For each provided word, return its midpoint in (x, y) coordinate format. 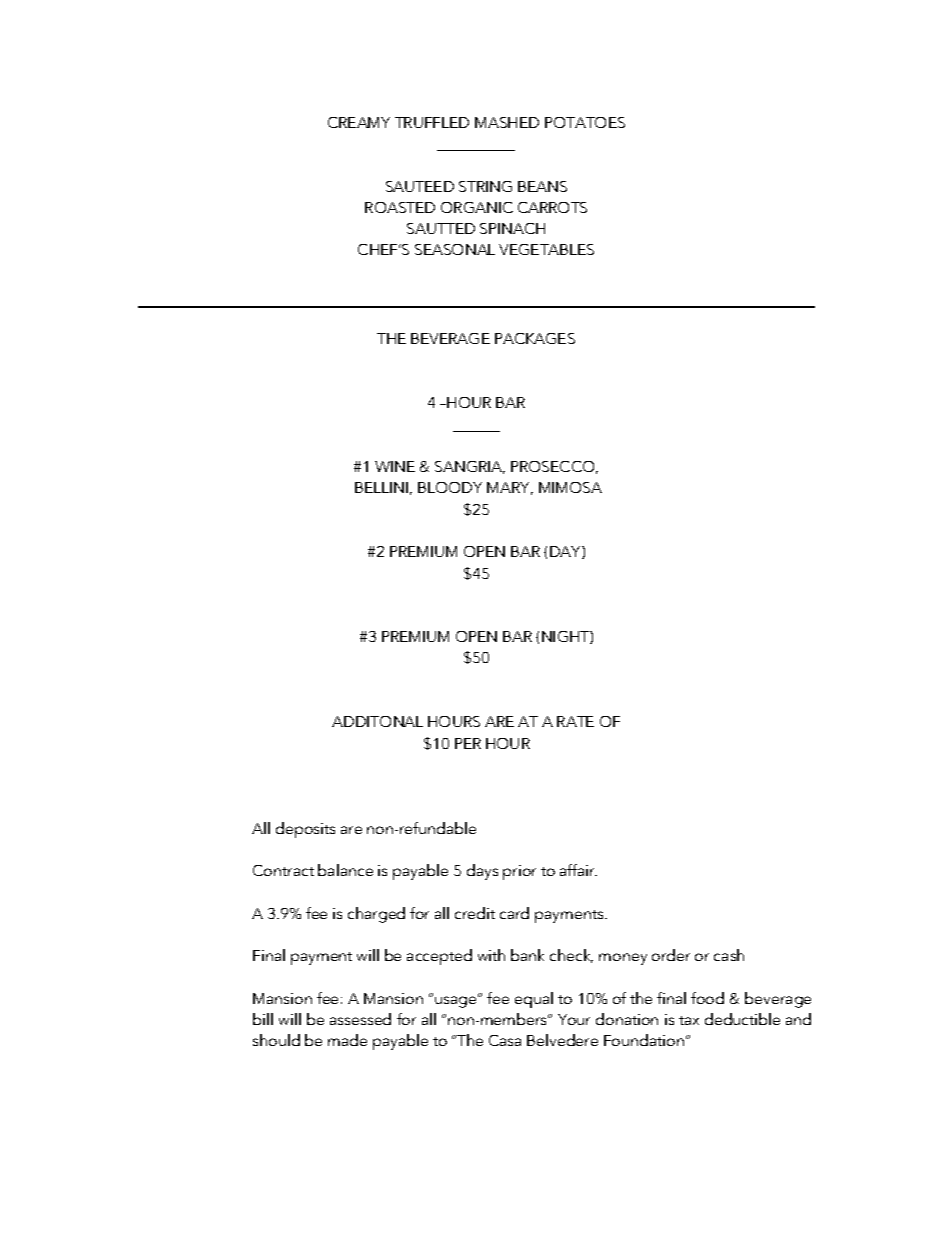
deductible (742, 1019)
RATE (575, 721)
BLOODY (450, 487)
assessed (360, 1019)
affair (578, 870)
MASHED (507, 122)
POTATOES (585, 122)
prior (519, 872)
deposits (305, 830)
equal (534, 1000)
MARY (510, 488)
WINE (395, 466)
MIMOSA (570, 487)
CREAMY (359, 122)
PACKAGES (535, 338)
